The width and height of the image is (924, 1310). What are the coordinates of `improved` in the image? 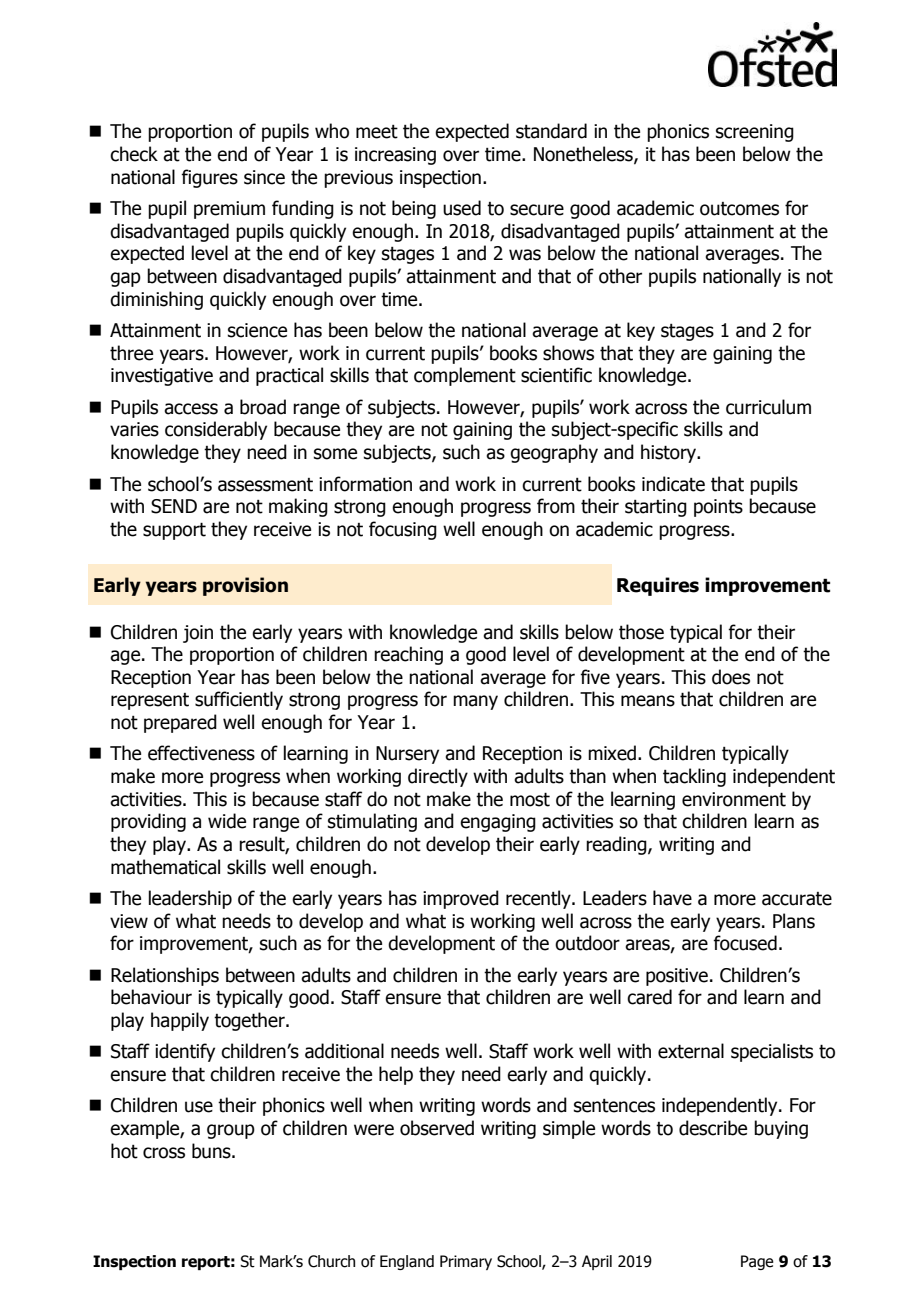 It's located at (461, 899).
